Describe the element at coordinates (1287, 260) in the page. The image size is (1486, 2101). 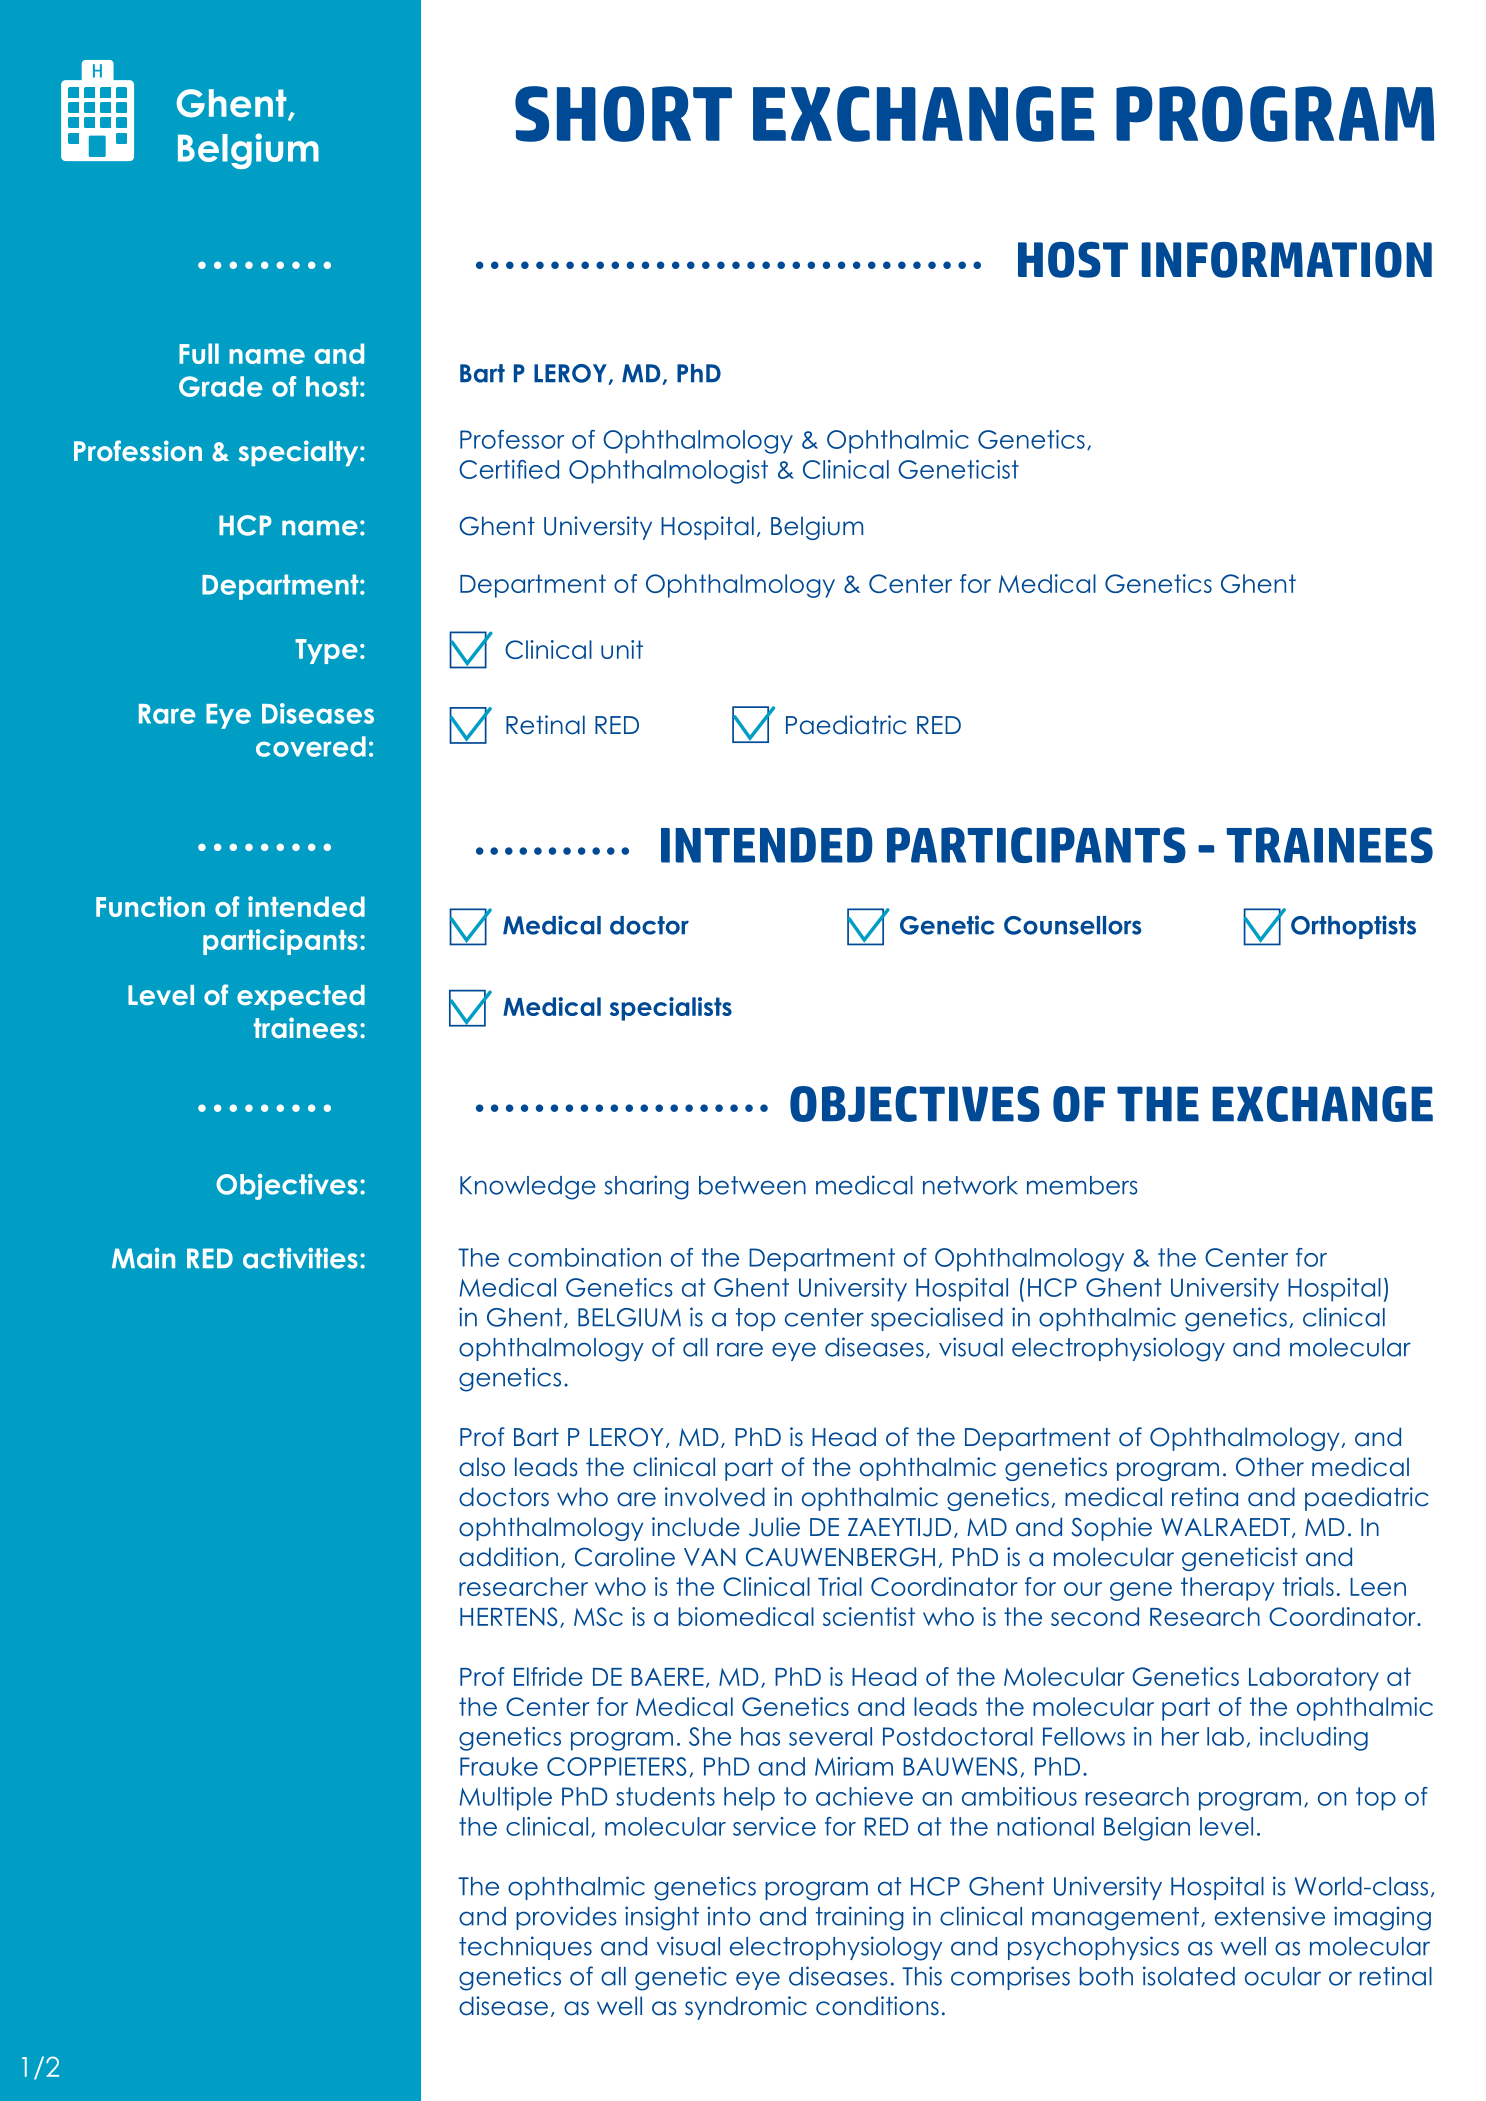
I see `INFORMATION` at that location.
